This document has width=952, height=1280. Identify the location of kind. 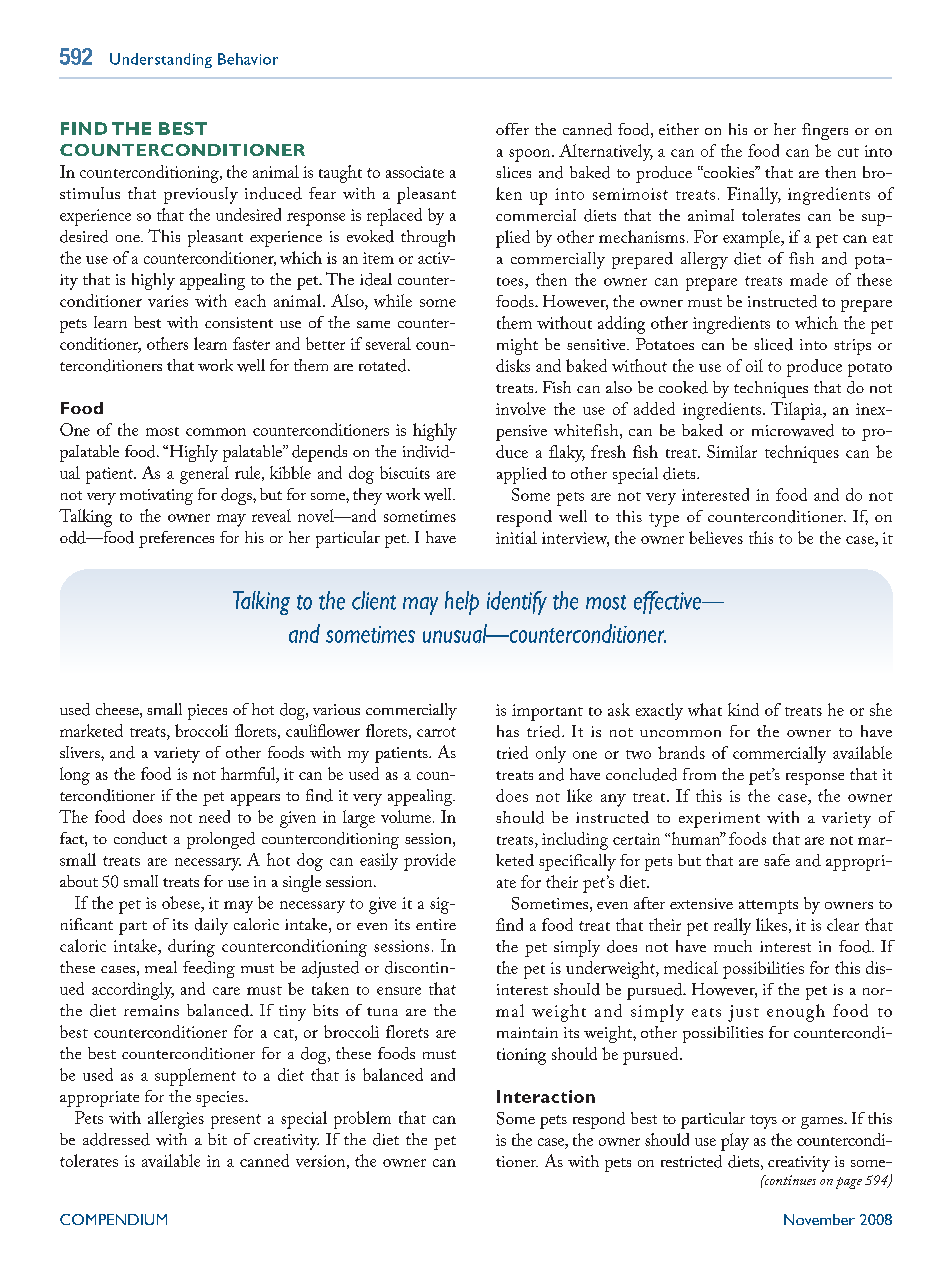
(743, 709).
